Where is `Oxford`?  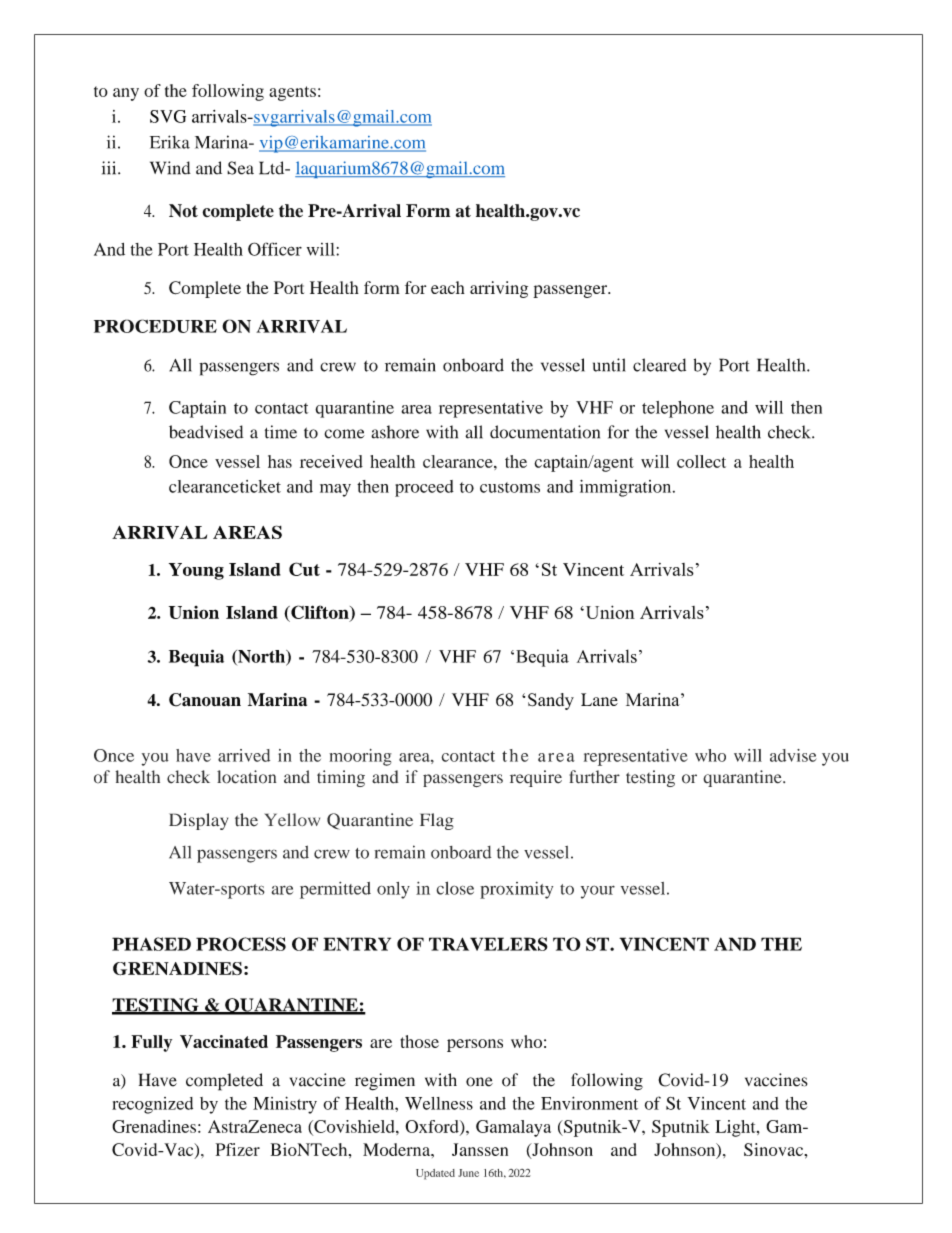
Oxford is located at coordinates (433, 1127).
